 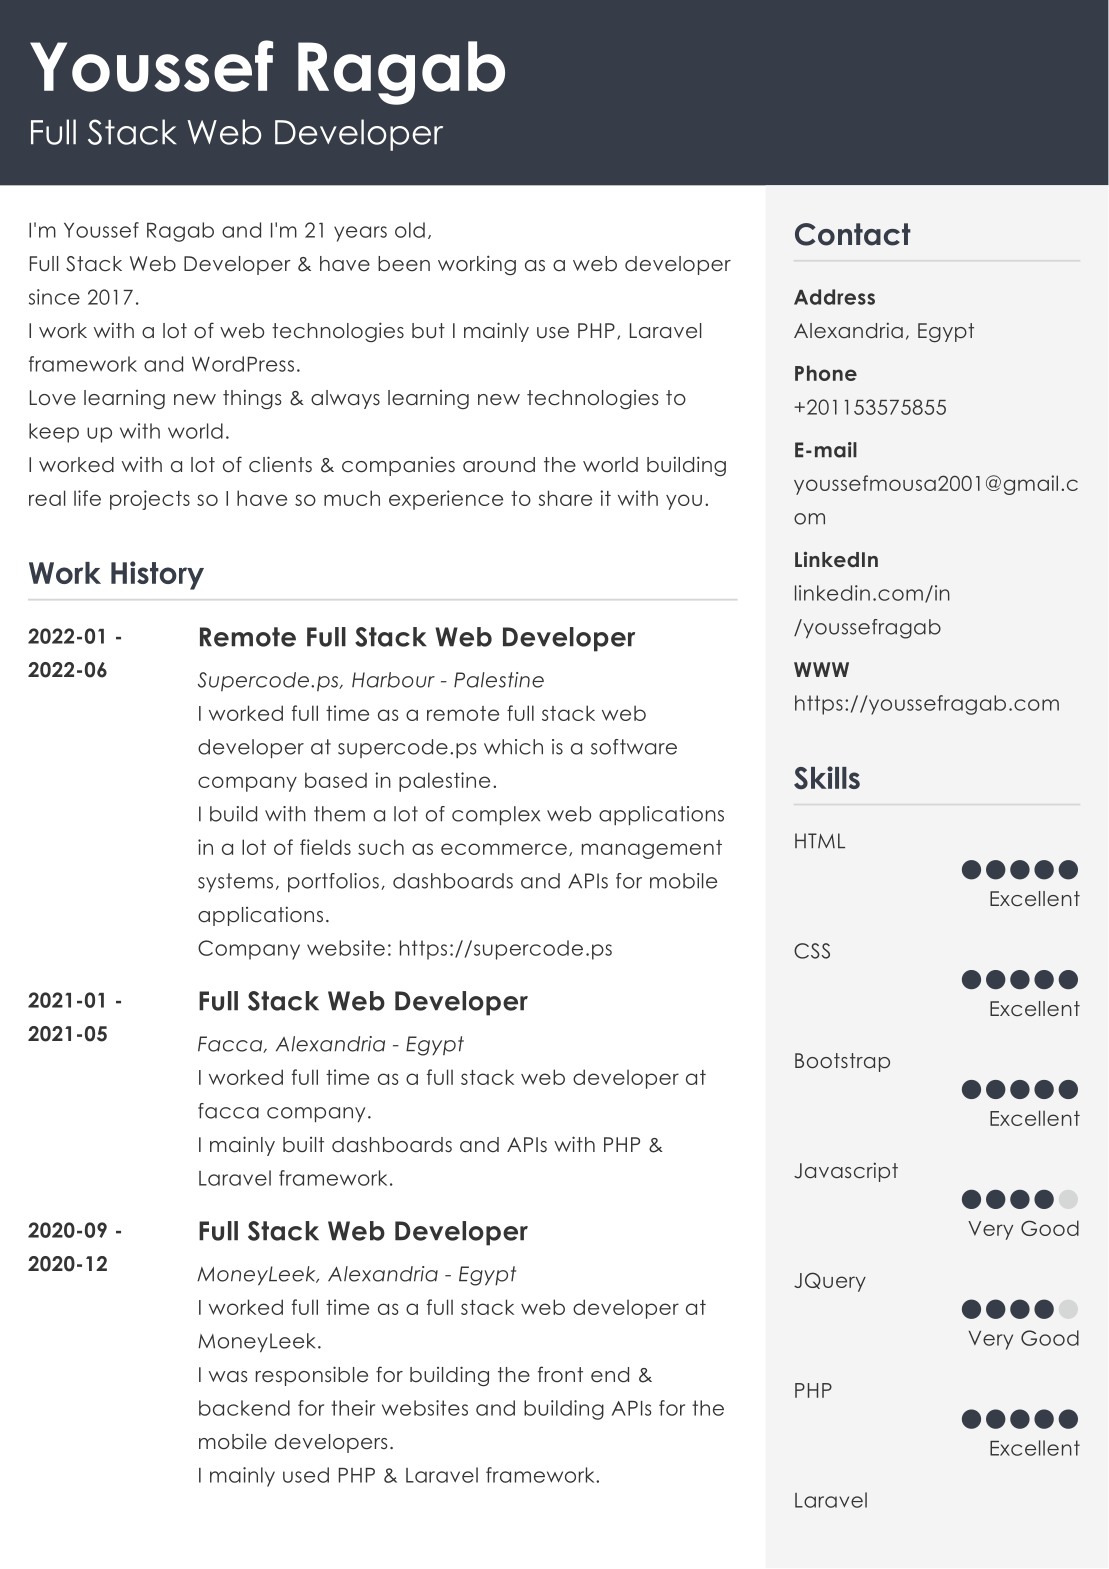 I want to click on since, so click(x=54, y=297).
